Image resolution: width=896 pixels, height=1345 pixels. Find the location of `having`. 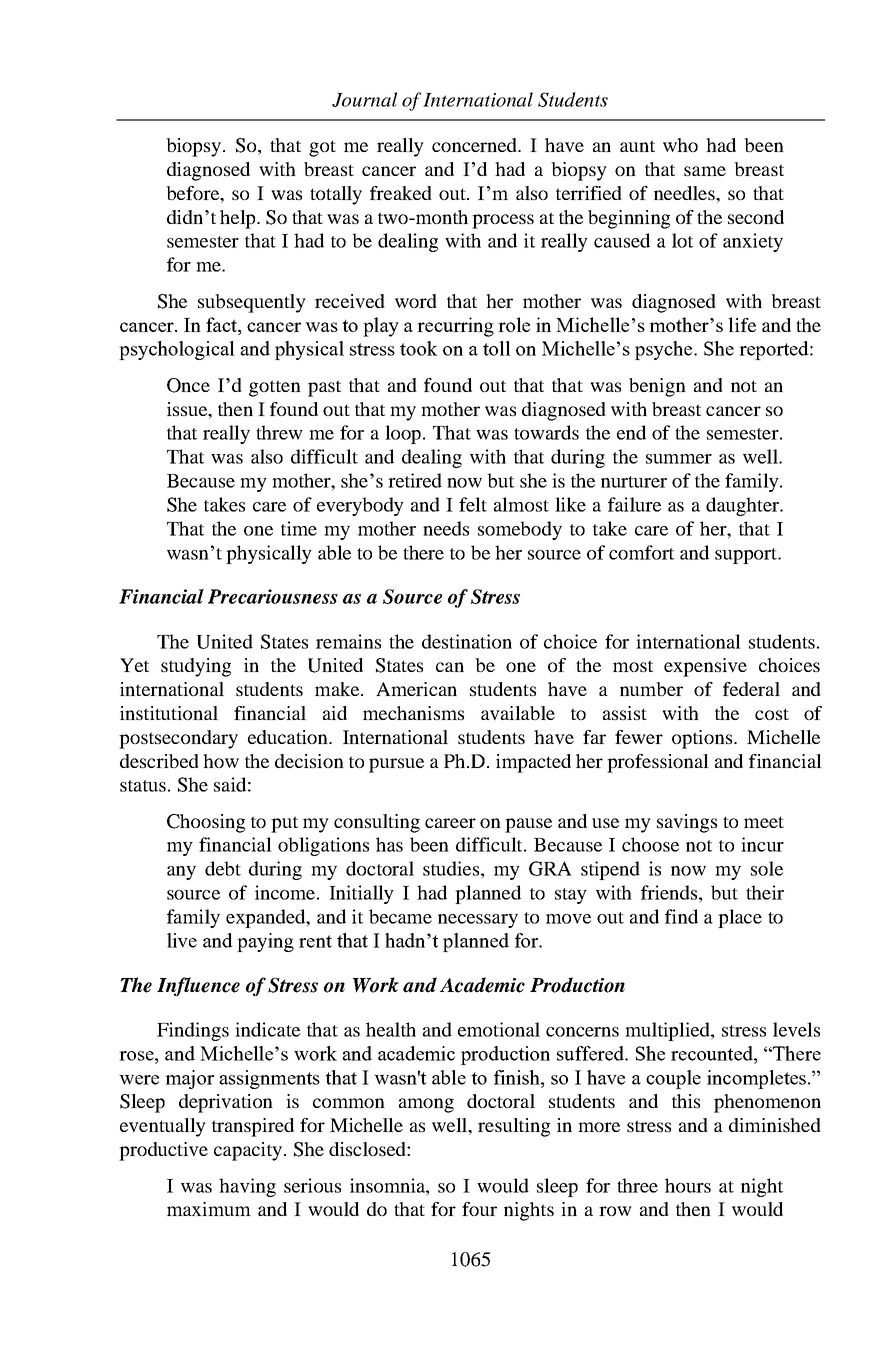

having is located at coordinates (247, 1187).
